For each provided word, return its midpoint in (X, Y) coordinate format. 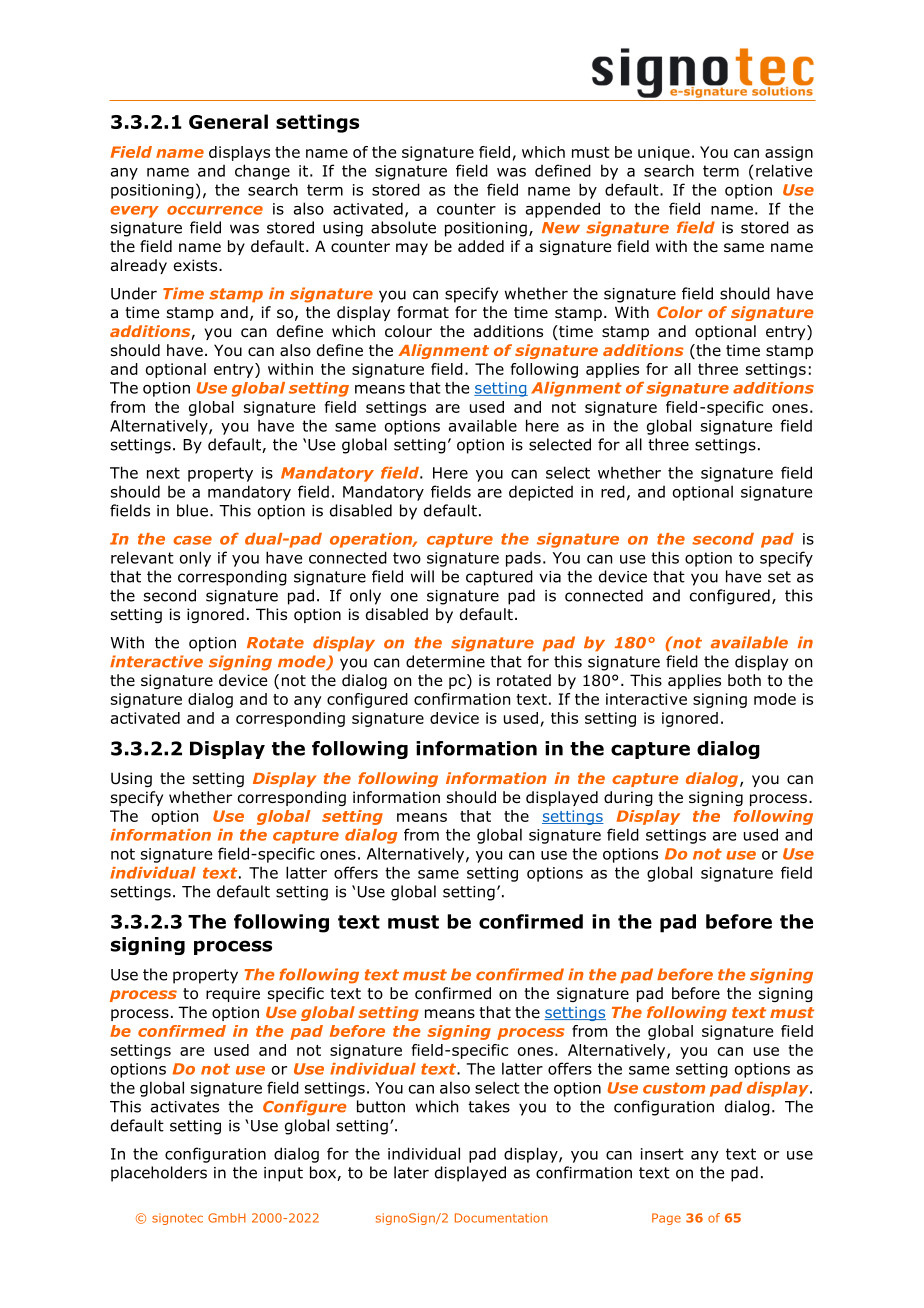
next (163, 473)
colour (408, 331)
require (233, 994)
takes (489, 1106)
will (422, 576)
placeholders (159, 1174)
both (744, 680)
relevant (142, 557)
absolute (403, 227)
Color (680, 312)
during (628, 798)
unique (664, 153)
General (228, 121)
